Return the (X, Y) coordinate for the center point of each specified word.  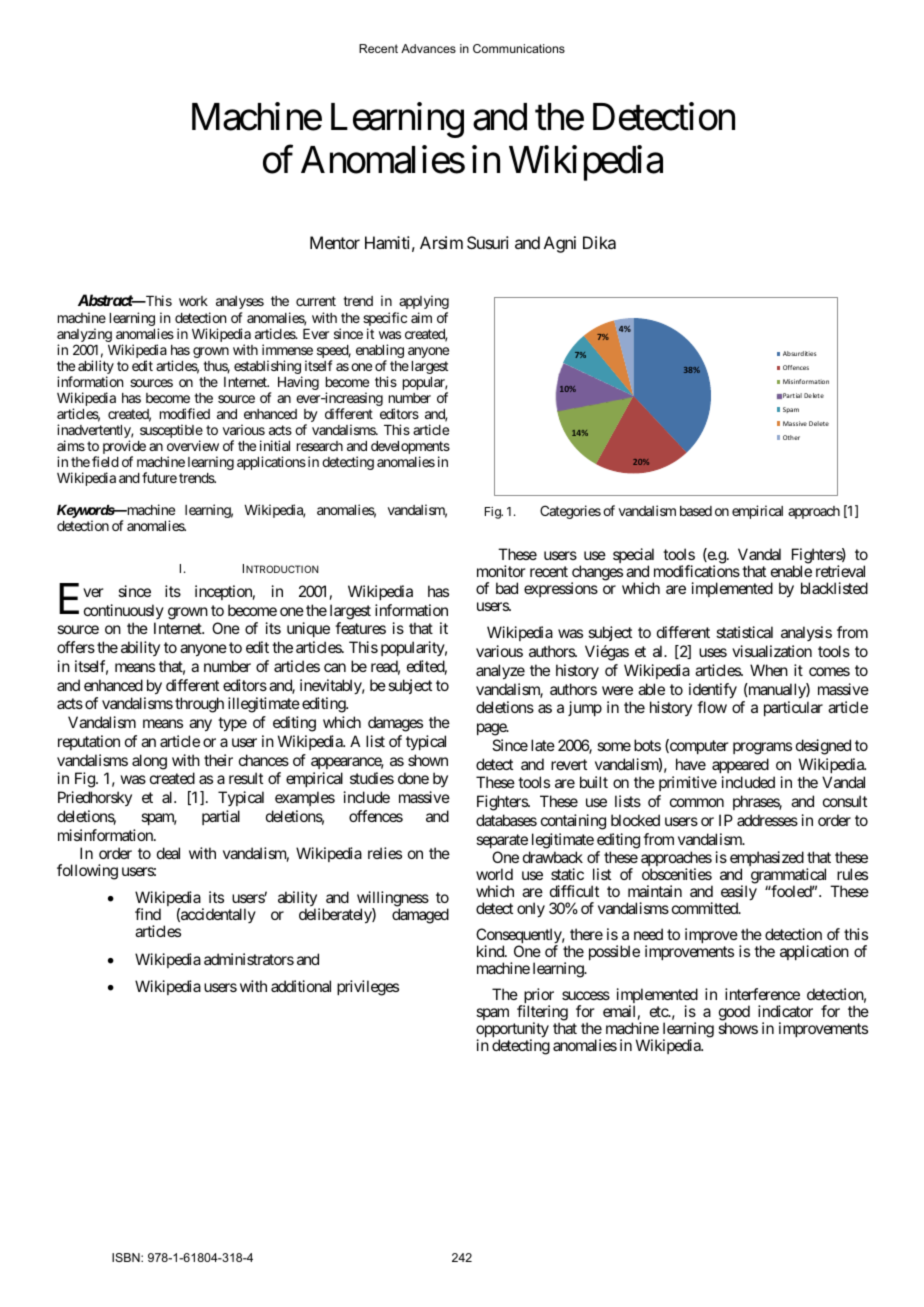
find (148, 914)
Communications (519, 48)
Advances (428, 48)
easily (739, 894)
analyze (500, 672)
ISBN (127, 1257)
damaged (420, 916)
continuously (124, 611)
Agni (560, 244)
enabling (380, 352)
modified (185, 413)
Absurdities (799, 353)
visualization (772, 651)
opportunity (512, 1031)
